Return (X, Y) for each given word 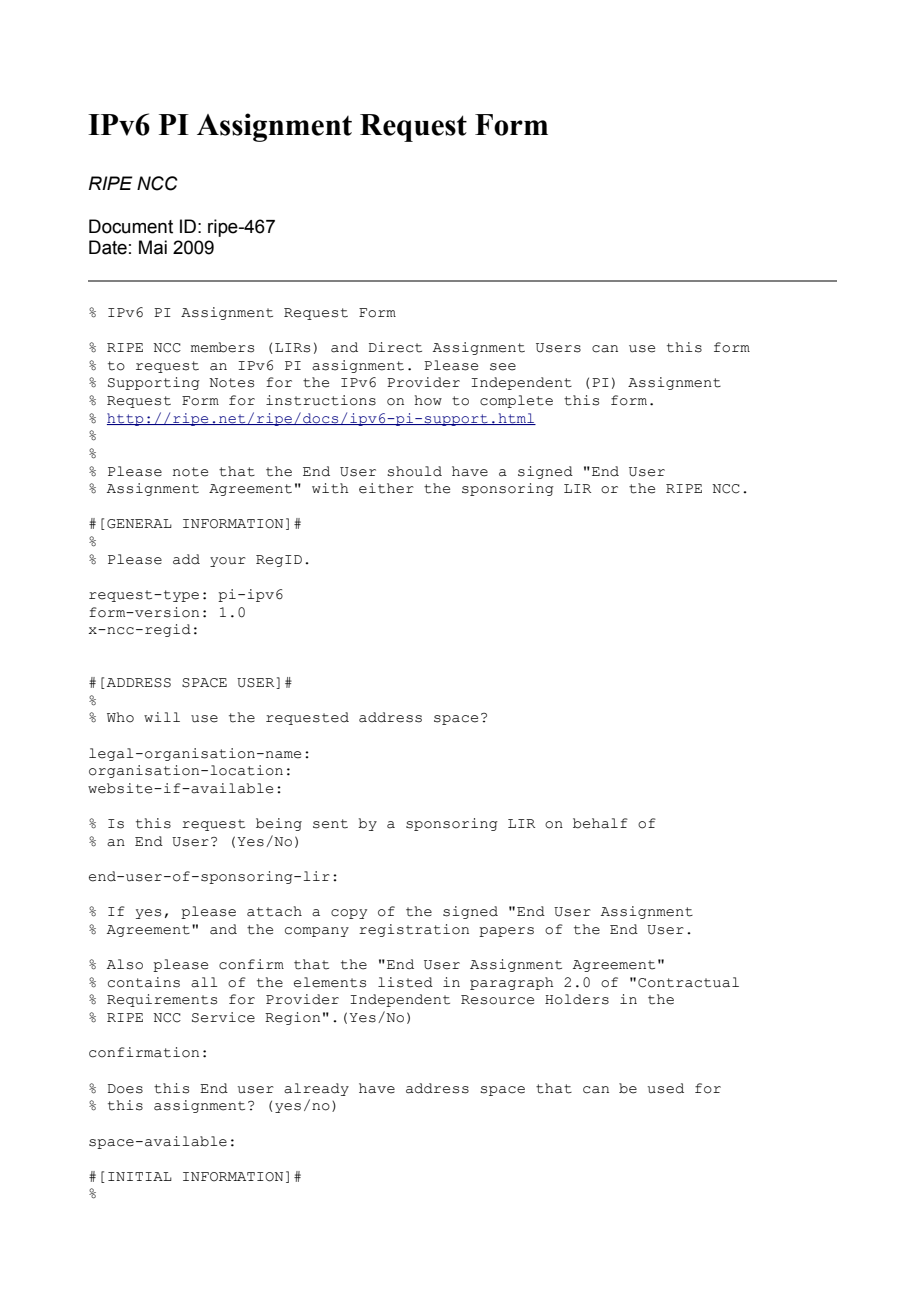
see (503, 367)
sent (330, 824)
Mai (153, 247)
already (316, 1089)
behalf (600, 823)
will (162, 717)
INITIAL (140, 1176)
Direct (395, 347)
